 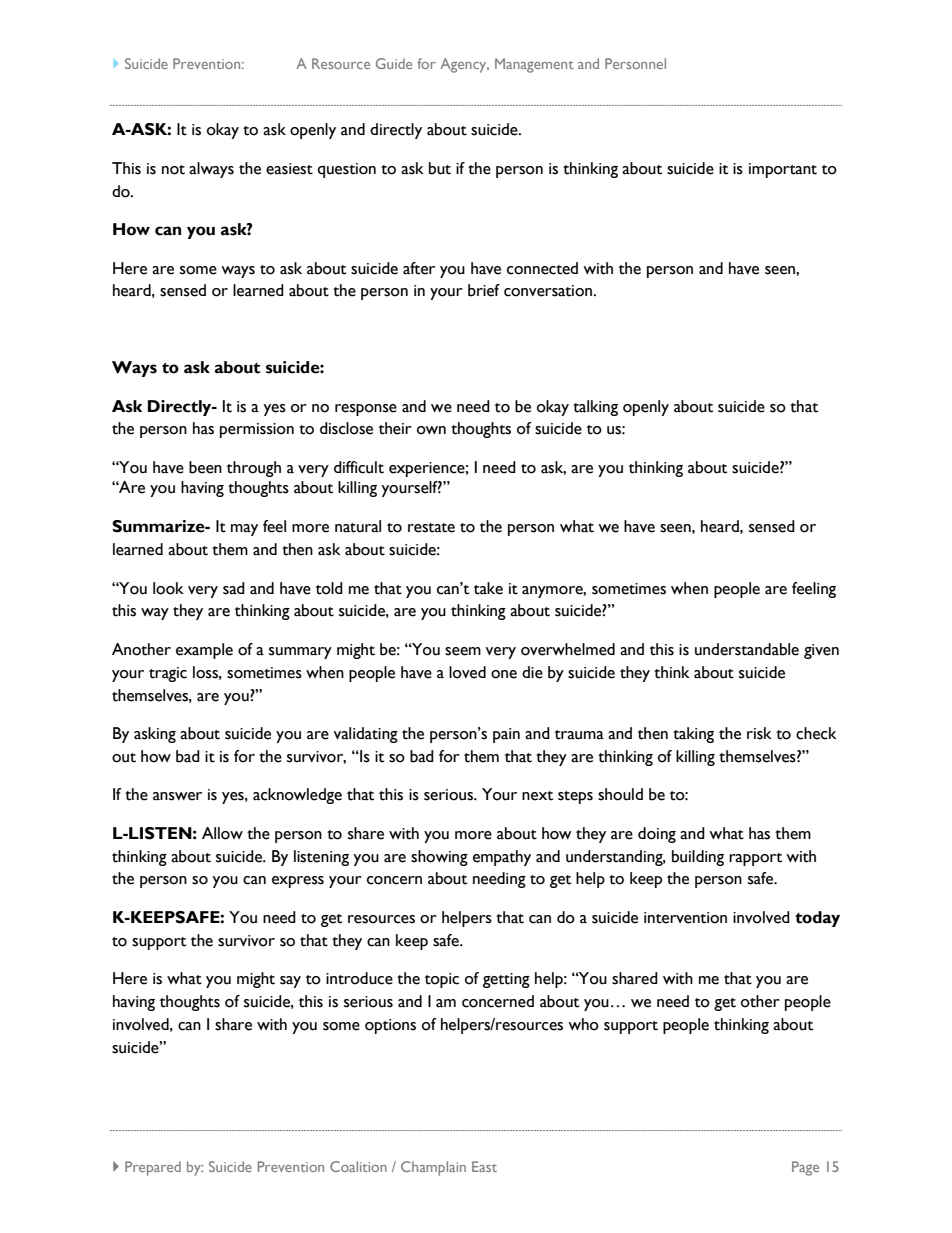 I want to click on Prepared, so click(x=153, y=1168).
